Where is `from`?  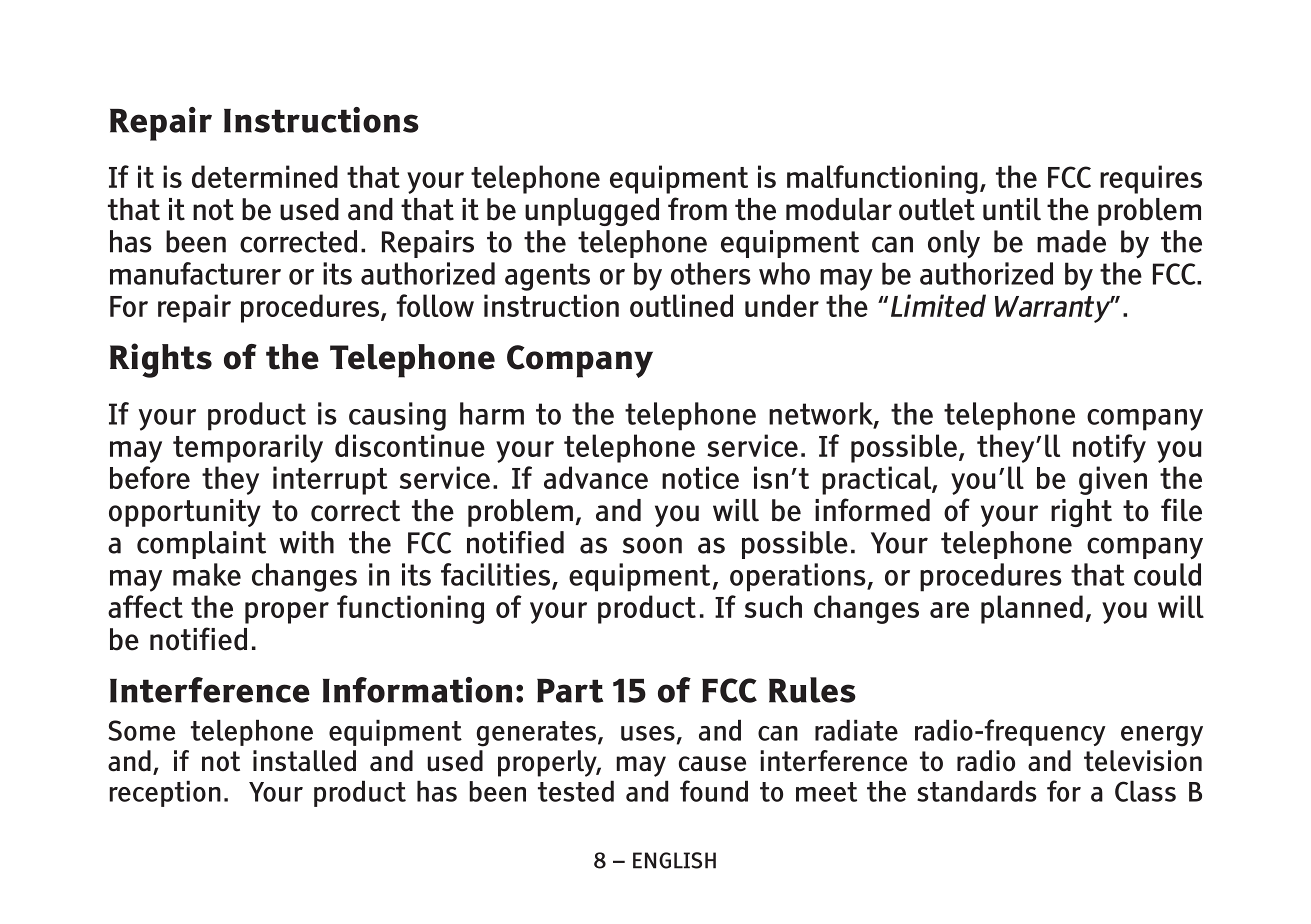
from is located at coordinates (697, 209).
